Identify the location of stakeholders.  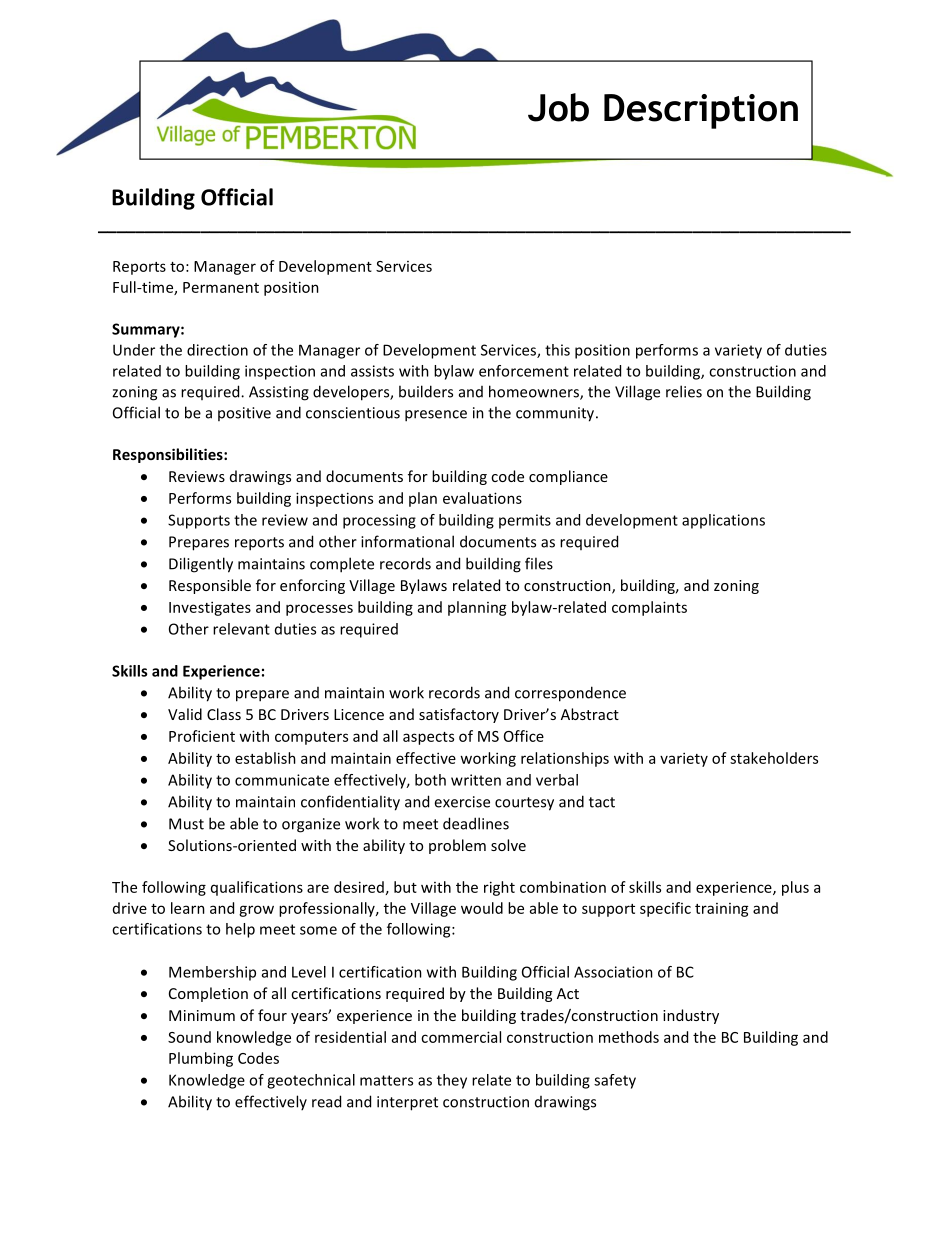
(774, 758).
